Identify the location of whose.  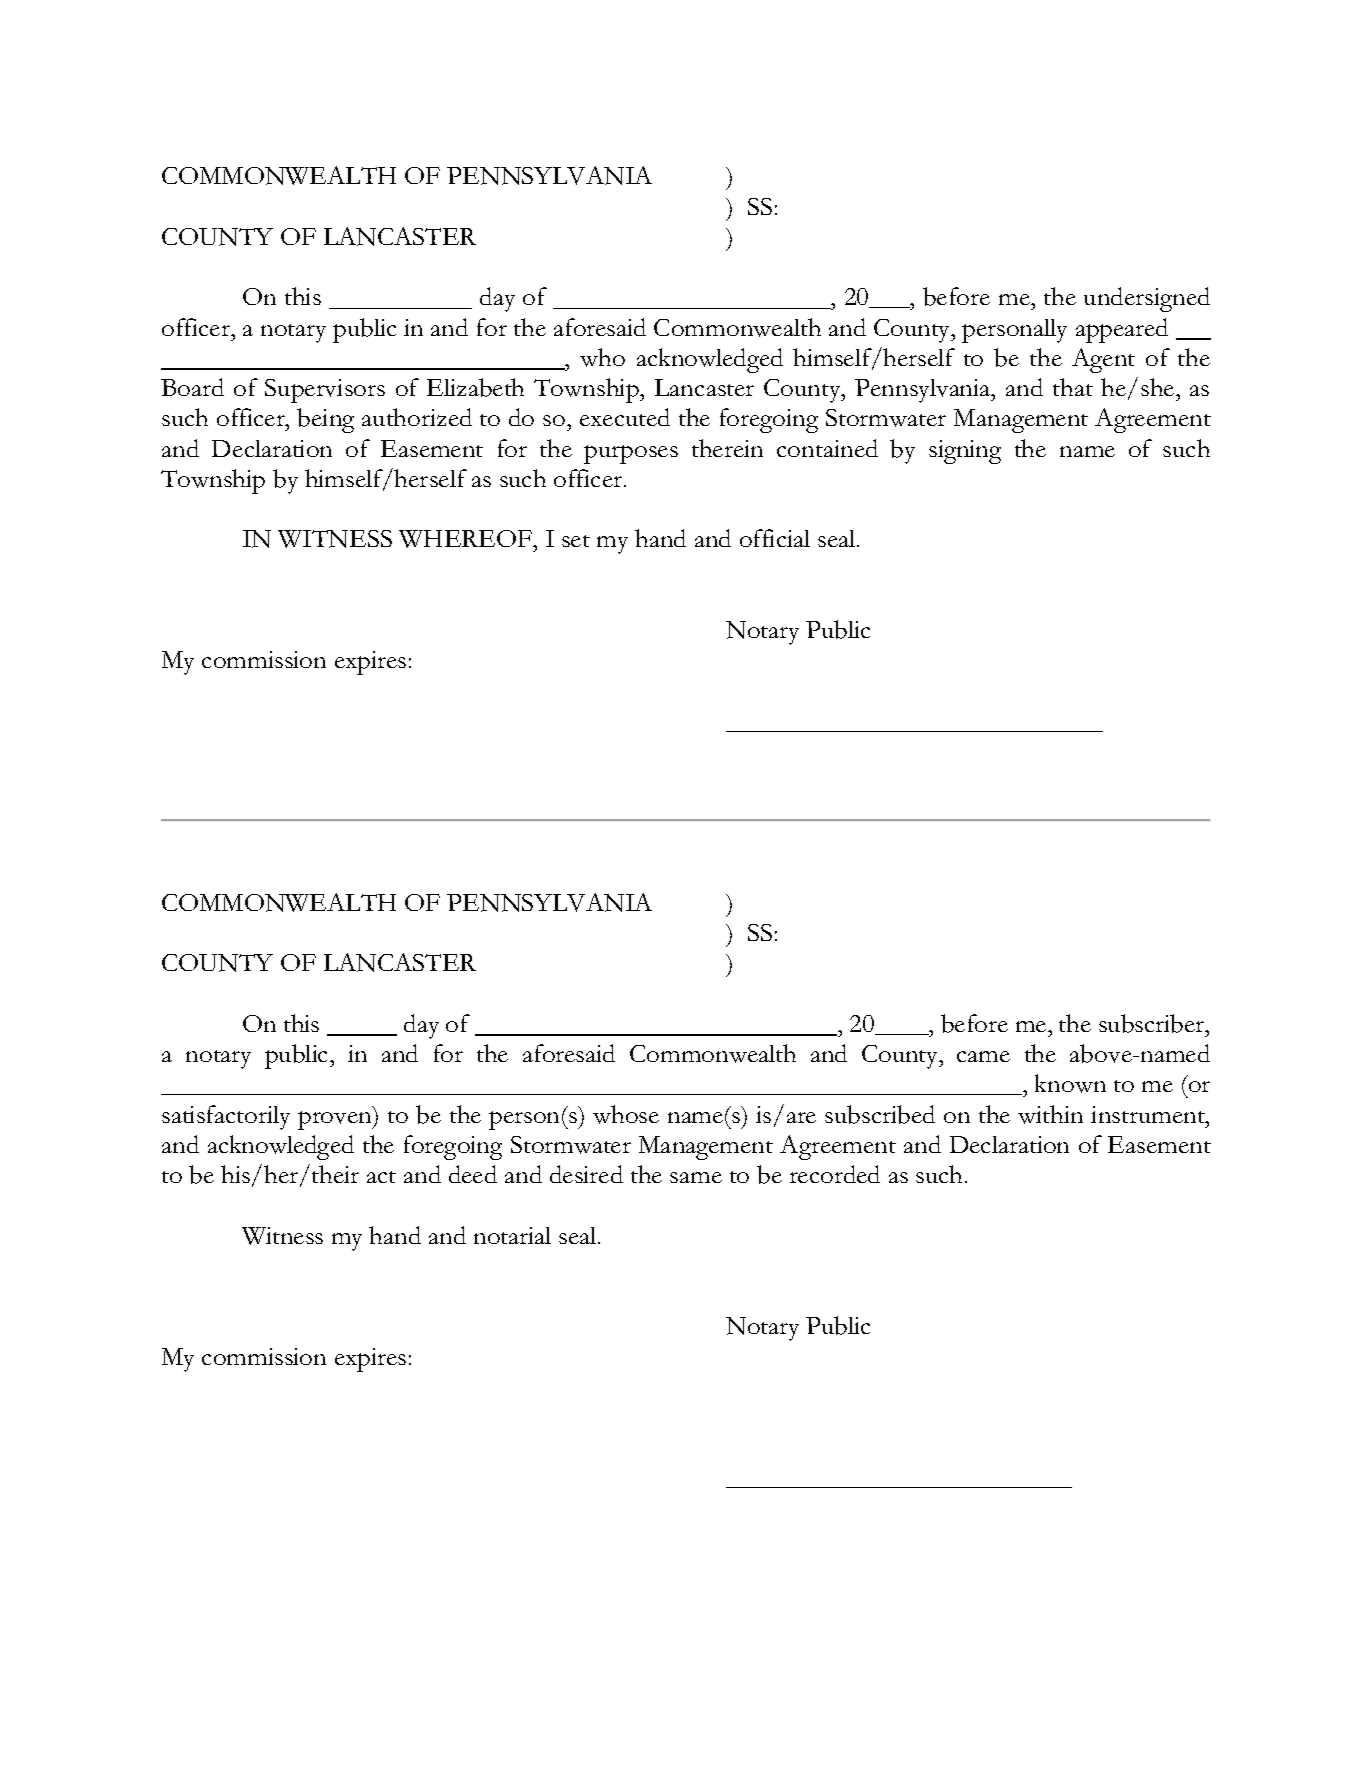
(626, 1114).
